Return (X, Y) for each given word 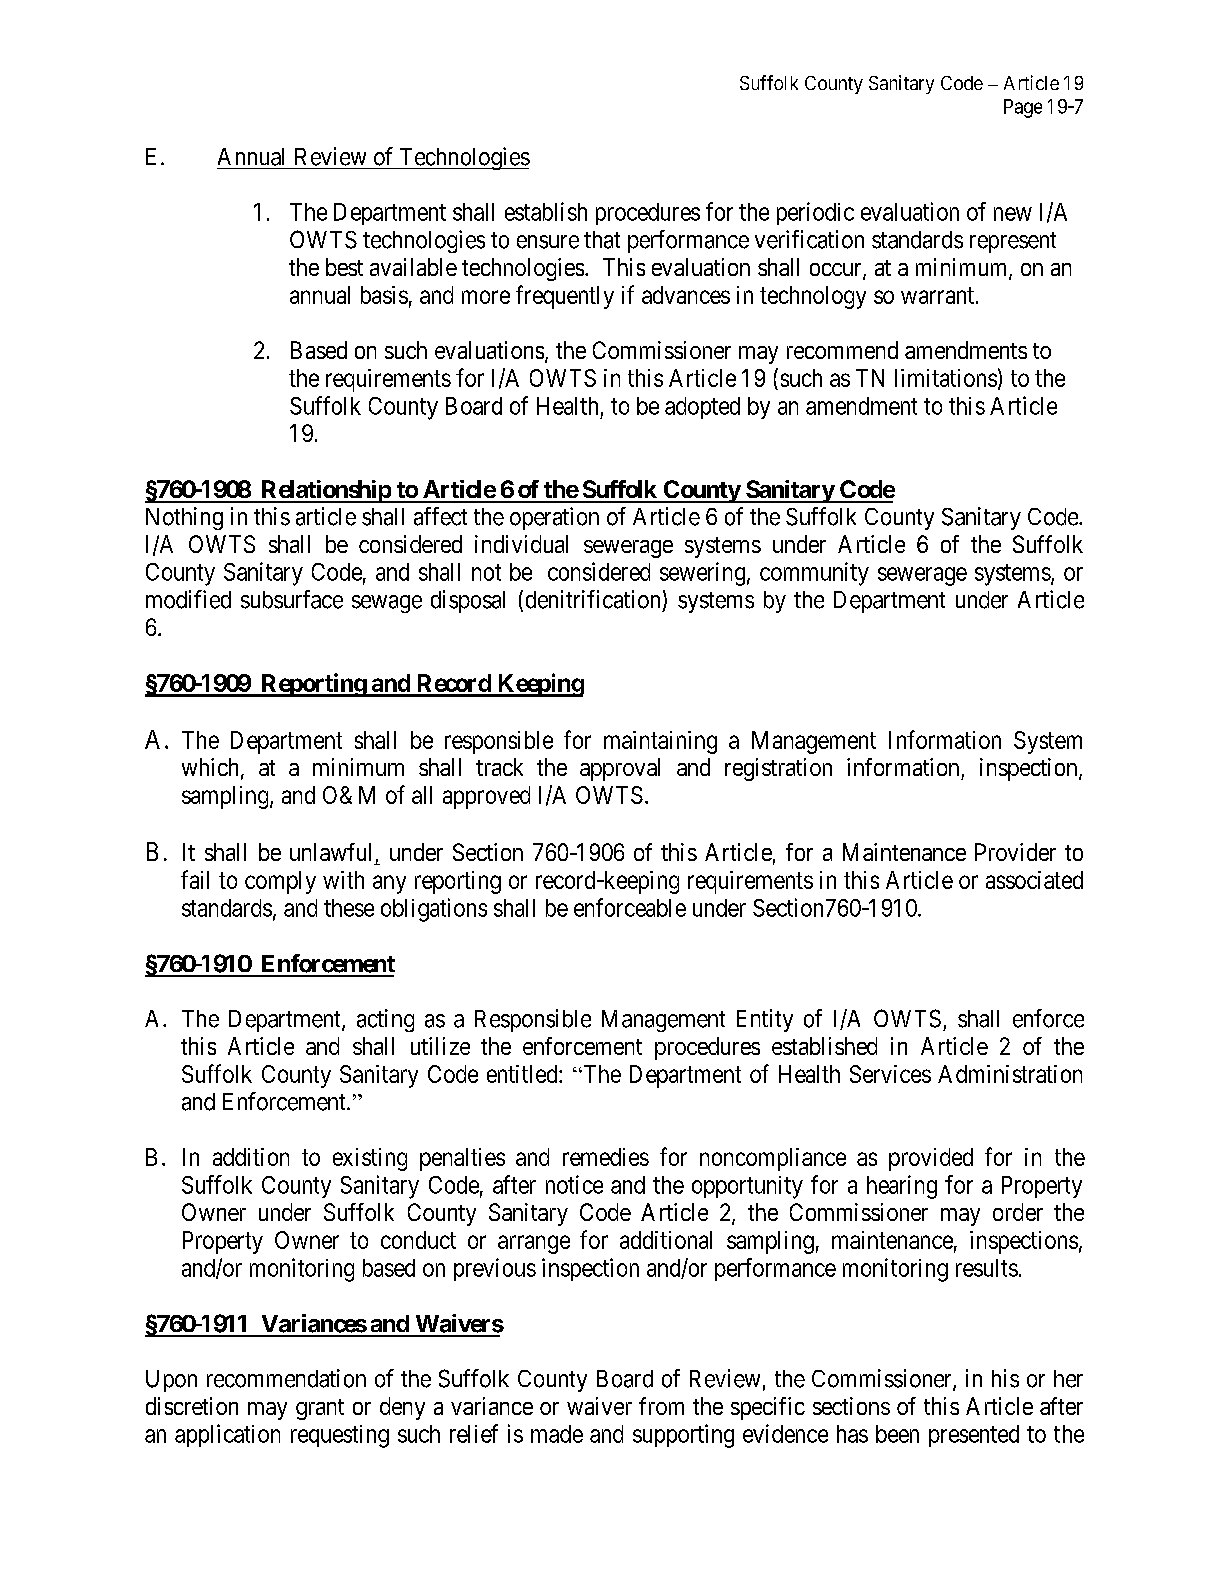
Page (1023, 108)
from (661, 1406)
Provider (1015, 852)
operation (554, 518)
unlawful (330, 852)
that (602, 240)
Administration (1010, 1074)
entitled (523, 1074)
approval (620, 769)
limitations (946, 378)
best (344, 267)
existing (370, 1159)
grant (320, 1409)
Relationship (325, 491)
